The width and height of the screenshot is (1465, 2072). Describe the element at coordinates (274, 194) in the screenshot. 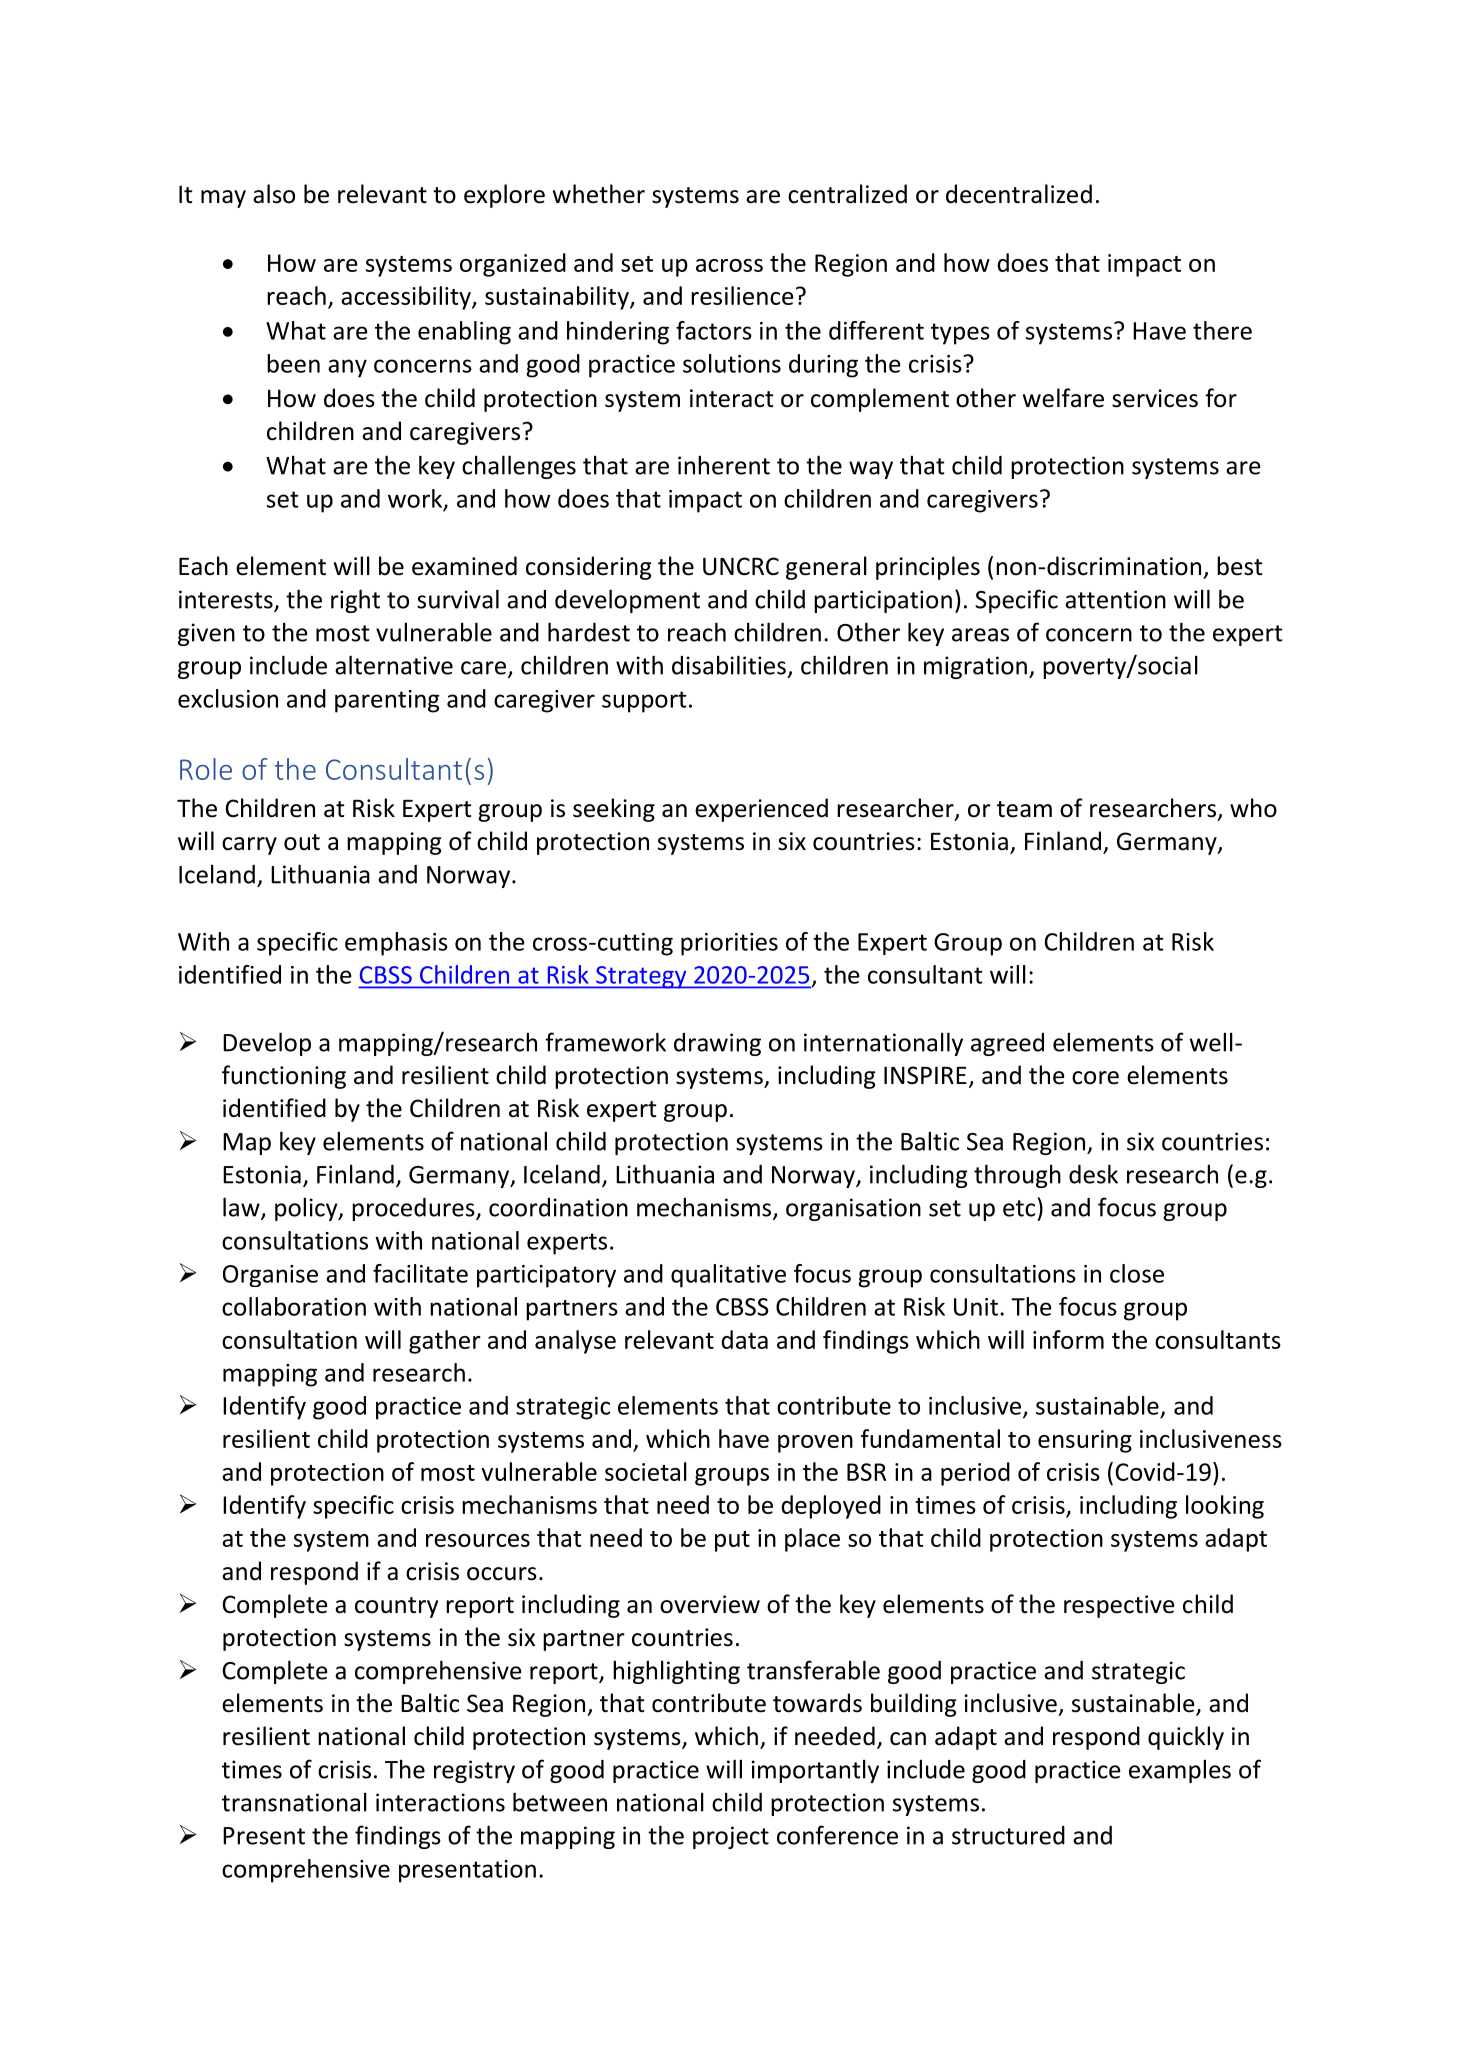

I see `also` at that location.
